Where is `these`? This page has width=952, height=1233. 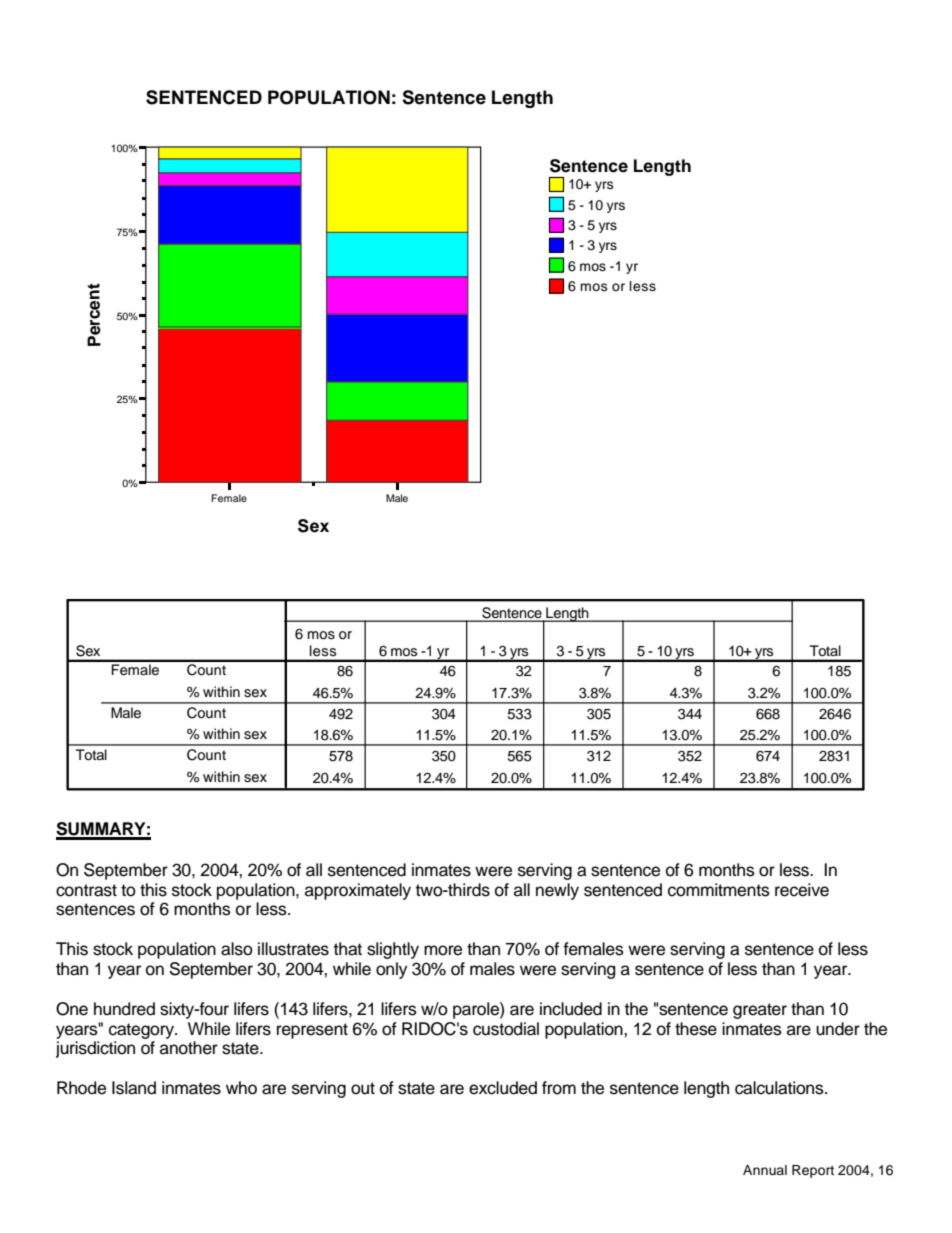
these is located at coordinates (696, 1029).
